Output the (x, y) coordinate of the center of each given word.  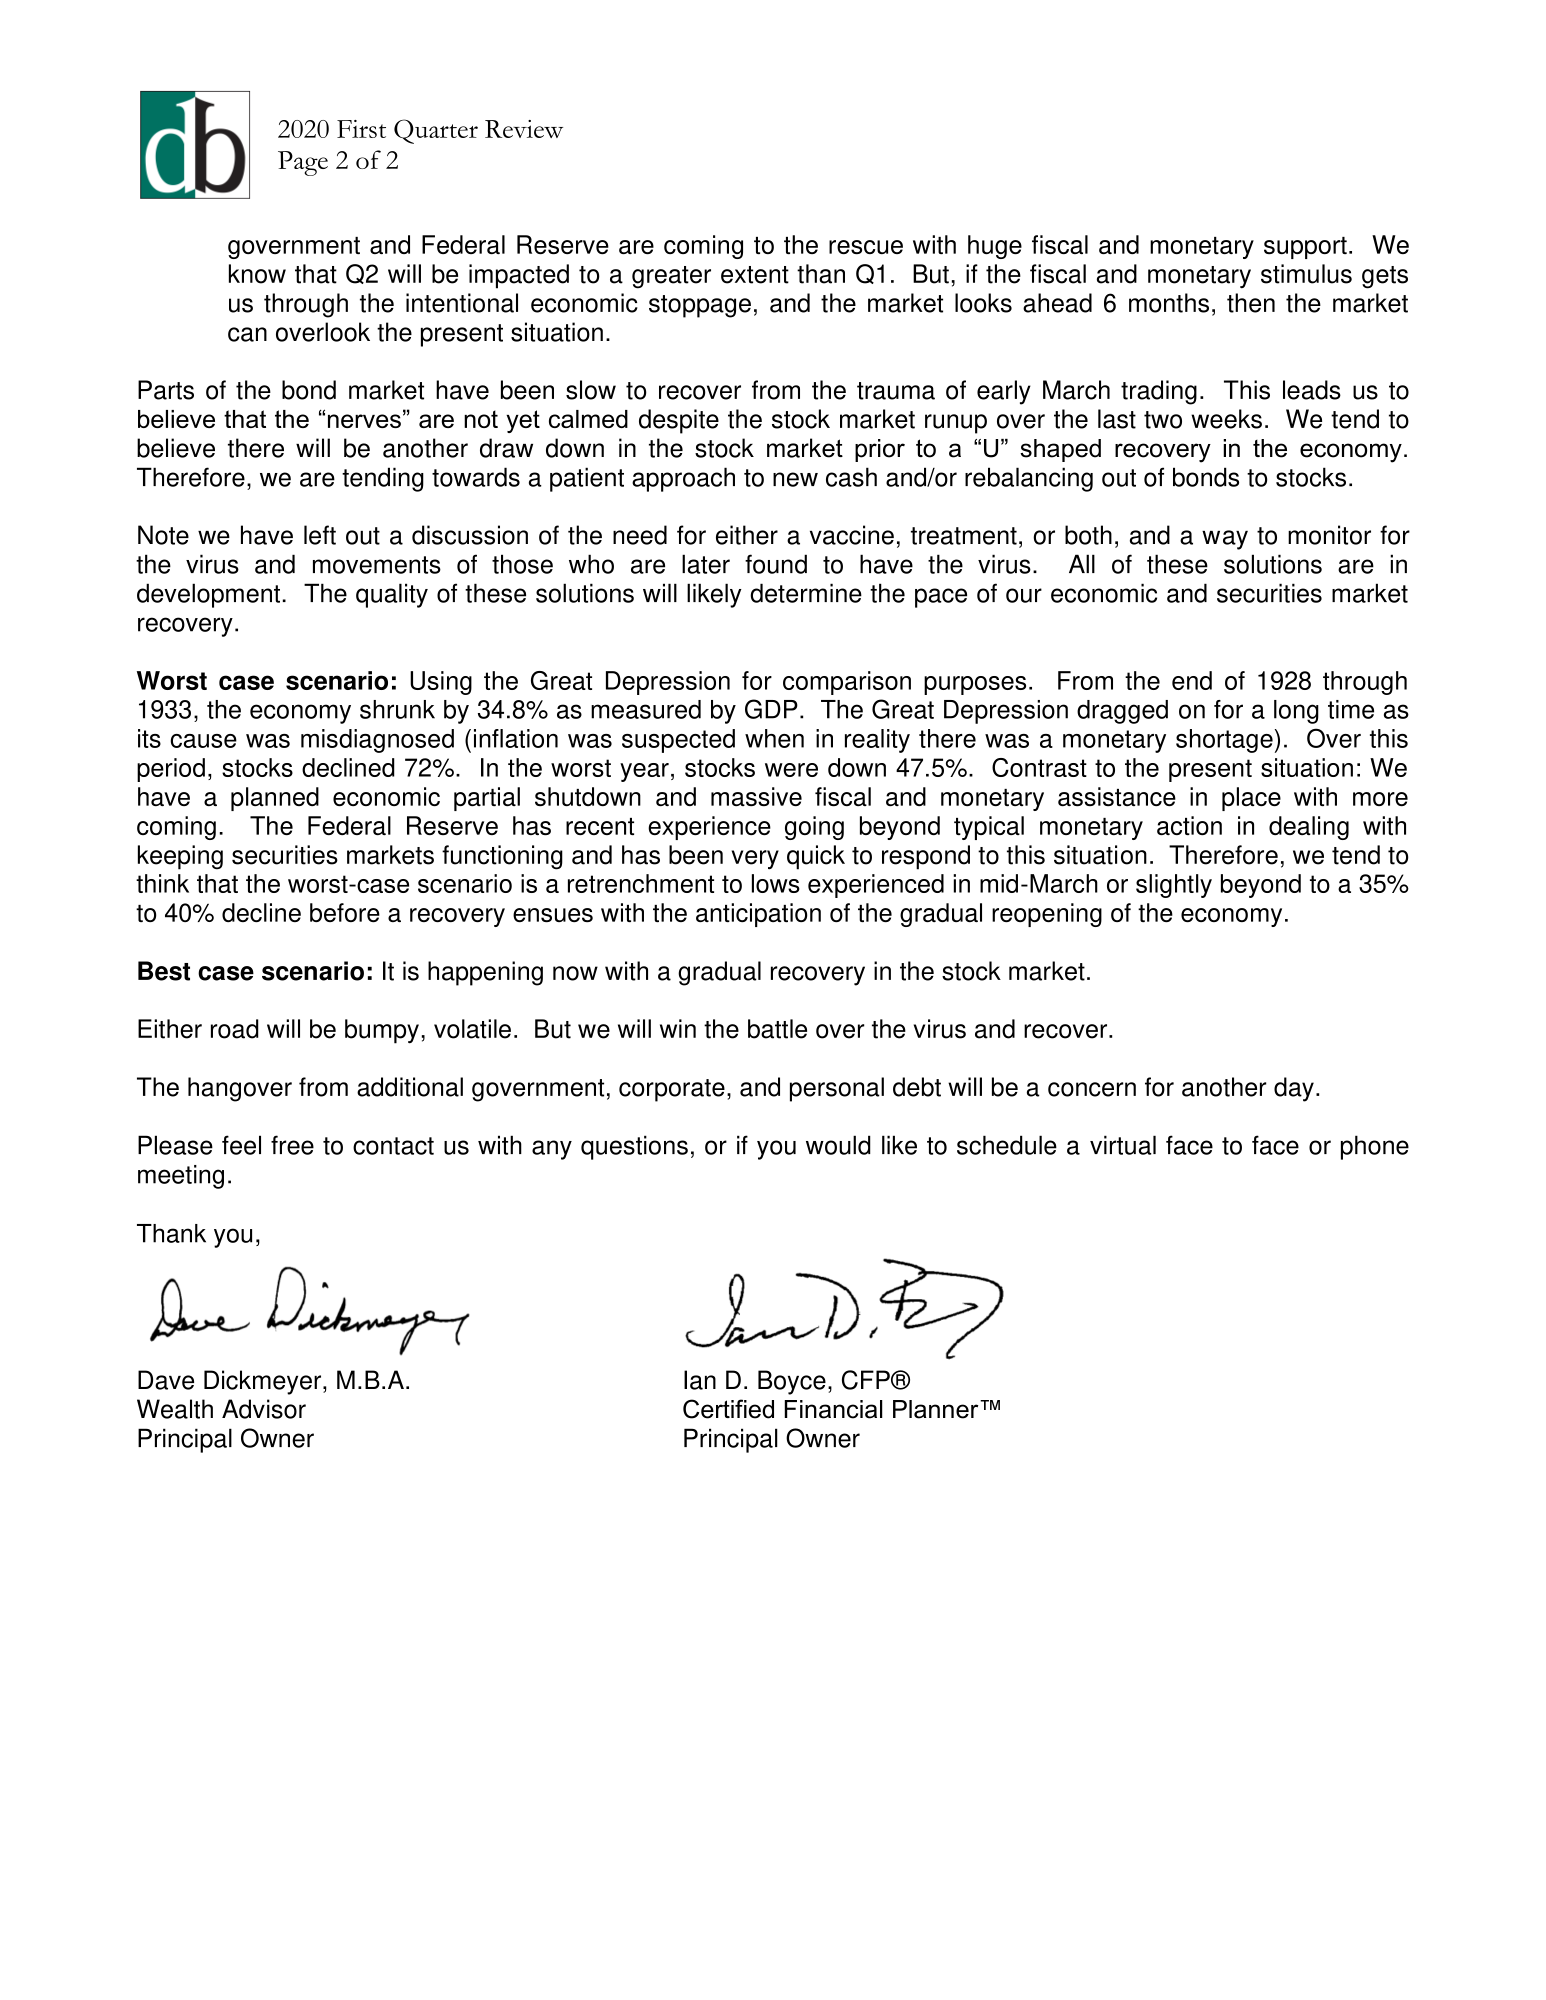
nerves (364, 421)
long (1296, 712)
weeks (1226, 419)
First (361, 129)
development (208, 595)
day (1294, 1089)
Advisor (264, 1409)
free (292, 1145)
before (345, 912)
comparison (847, 683)
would (838, 1145)
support (1305, 248)
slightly (1174, 886)
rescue (866, 247)
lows (776, 883)
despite (679, 421)
